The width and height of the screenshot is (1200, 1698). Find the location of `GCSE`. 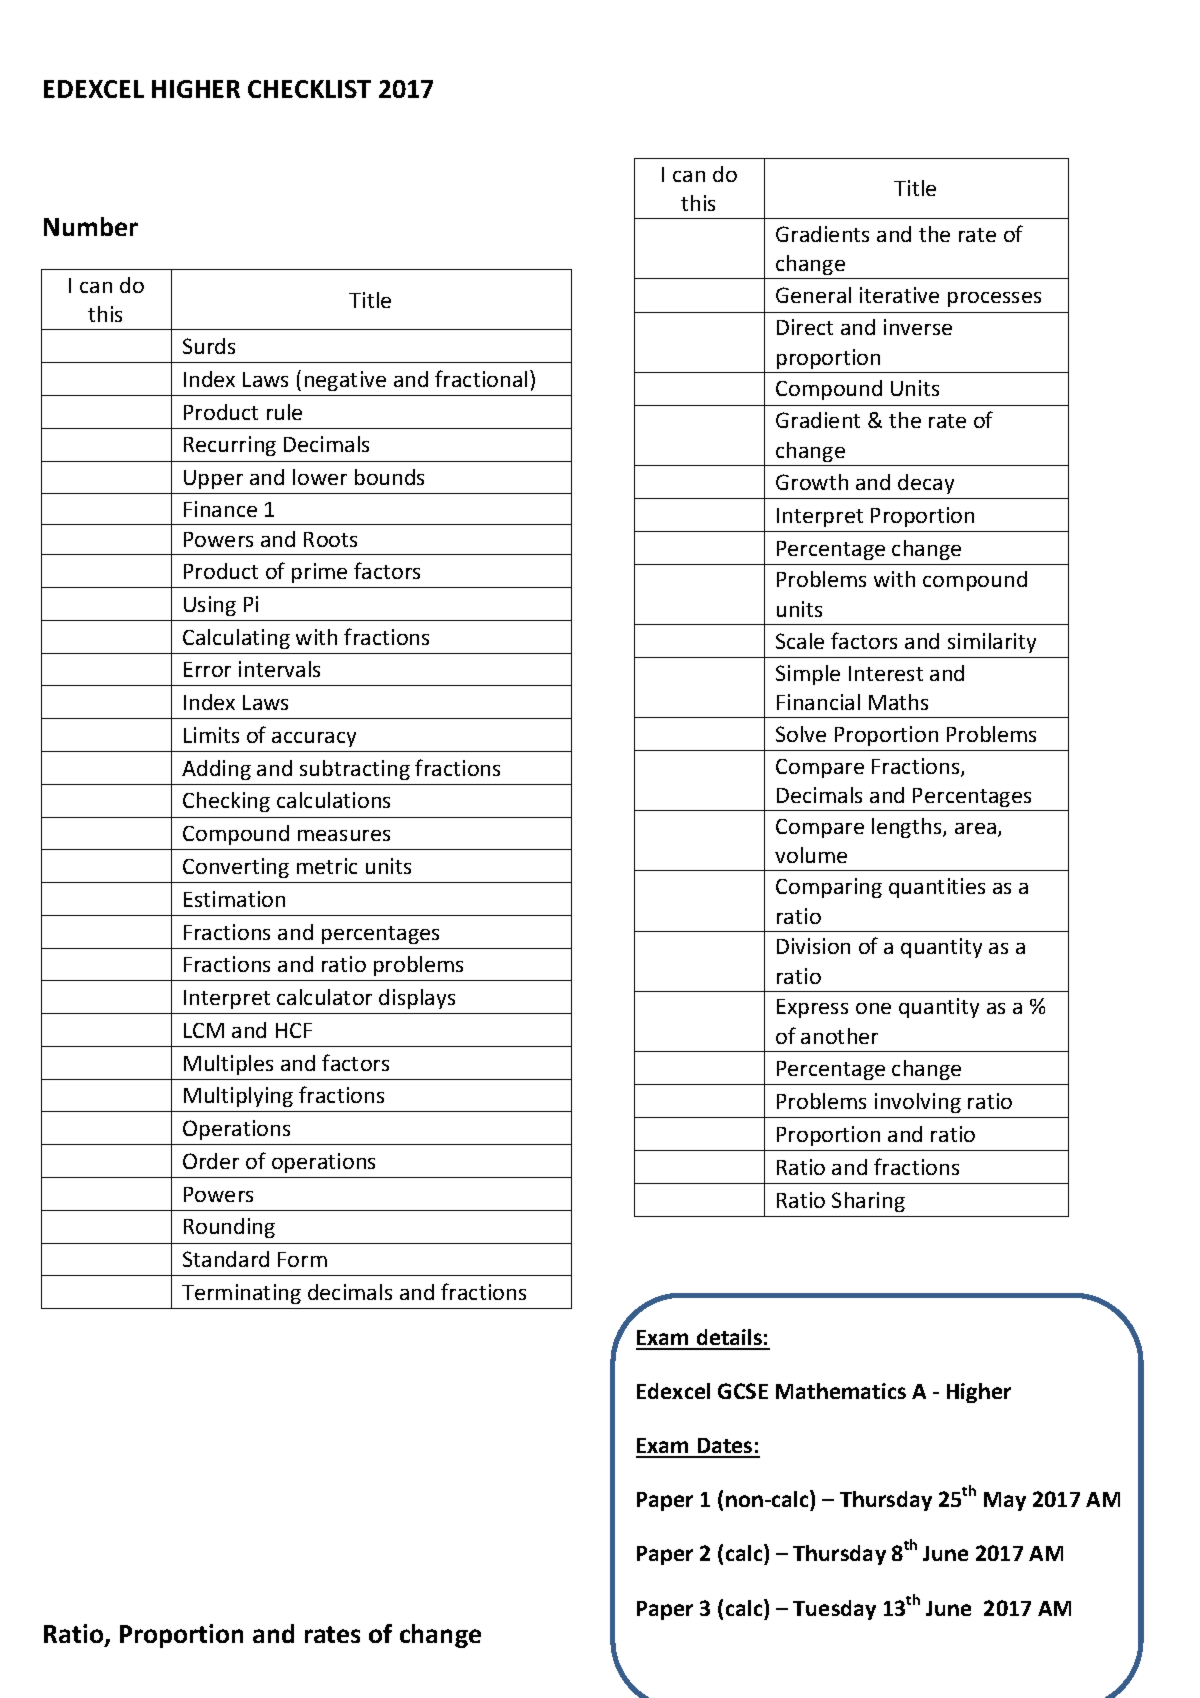

GCSE is located at coordinates (743, 1391).
